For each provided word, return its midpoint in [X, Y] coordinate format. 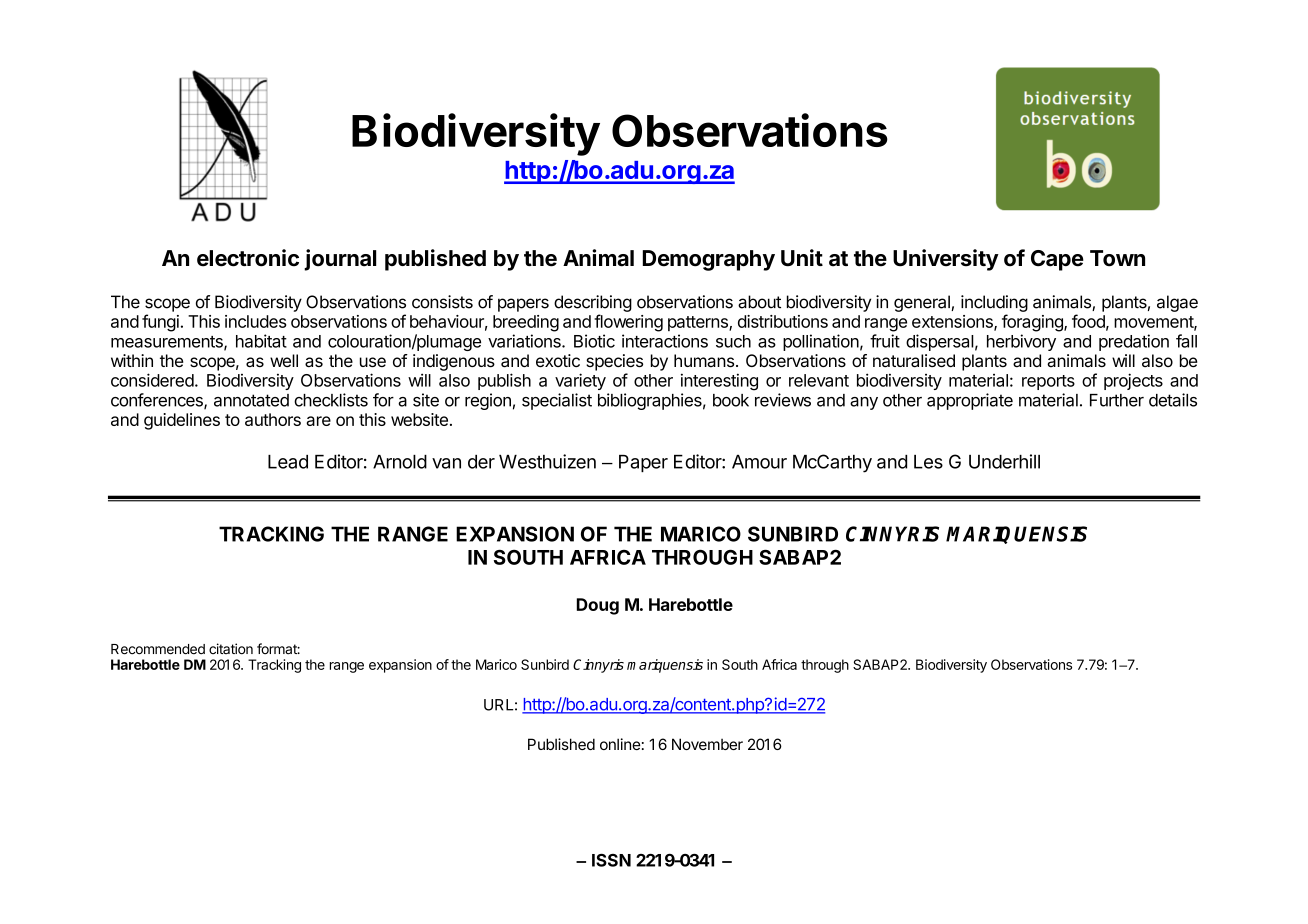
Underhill [1004, 461]
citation [231, 649]
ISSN [611, 860]
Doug [598, 606]
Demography [709, 260]
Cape [1057, 260]
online [620, 744]
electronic [248, 258]
